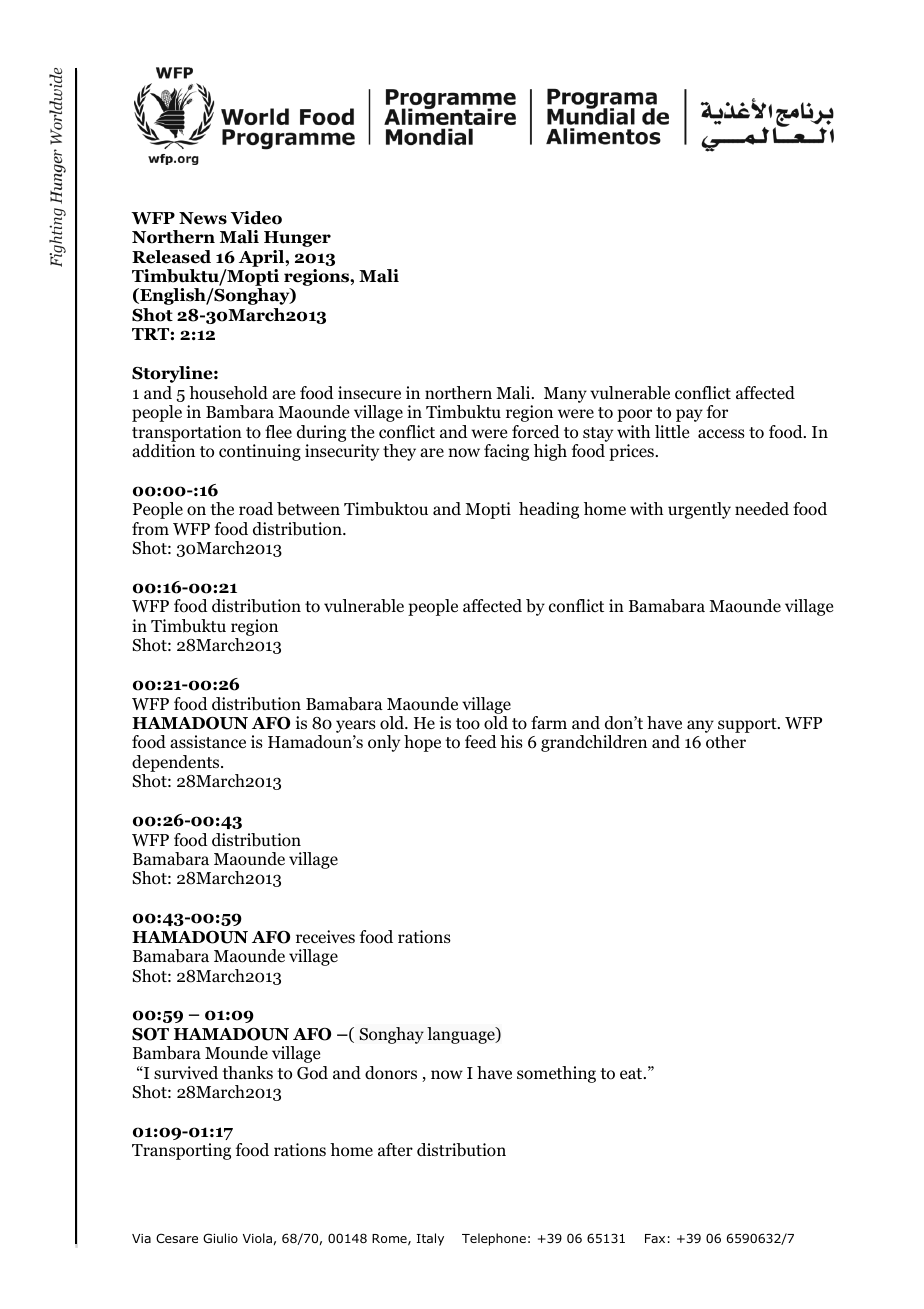 This page has width=924, height=1309. What do you see at coordinates (203, 218) in the page?
I see `News` at bounding box center [203, 218].
